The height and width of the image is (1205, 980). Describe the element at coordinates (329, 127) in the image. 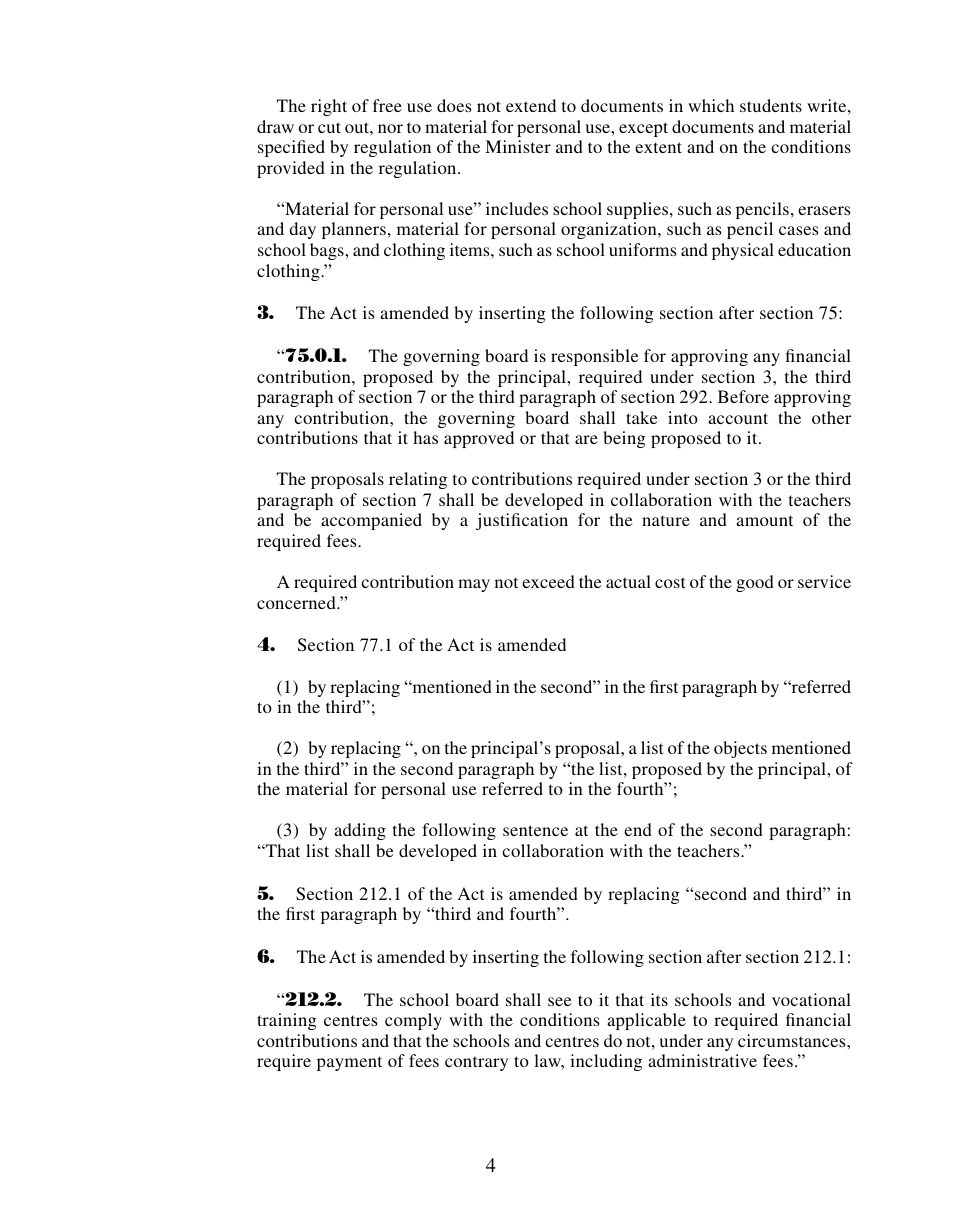

I see `cut` at that location.
